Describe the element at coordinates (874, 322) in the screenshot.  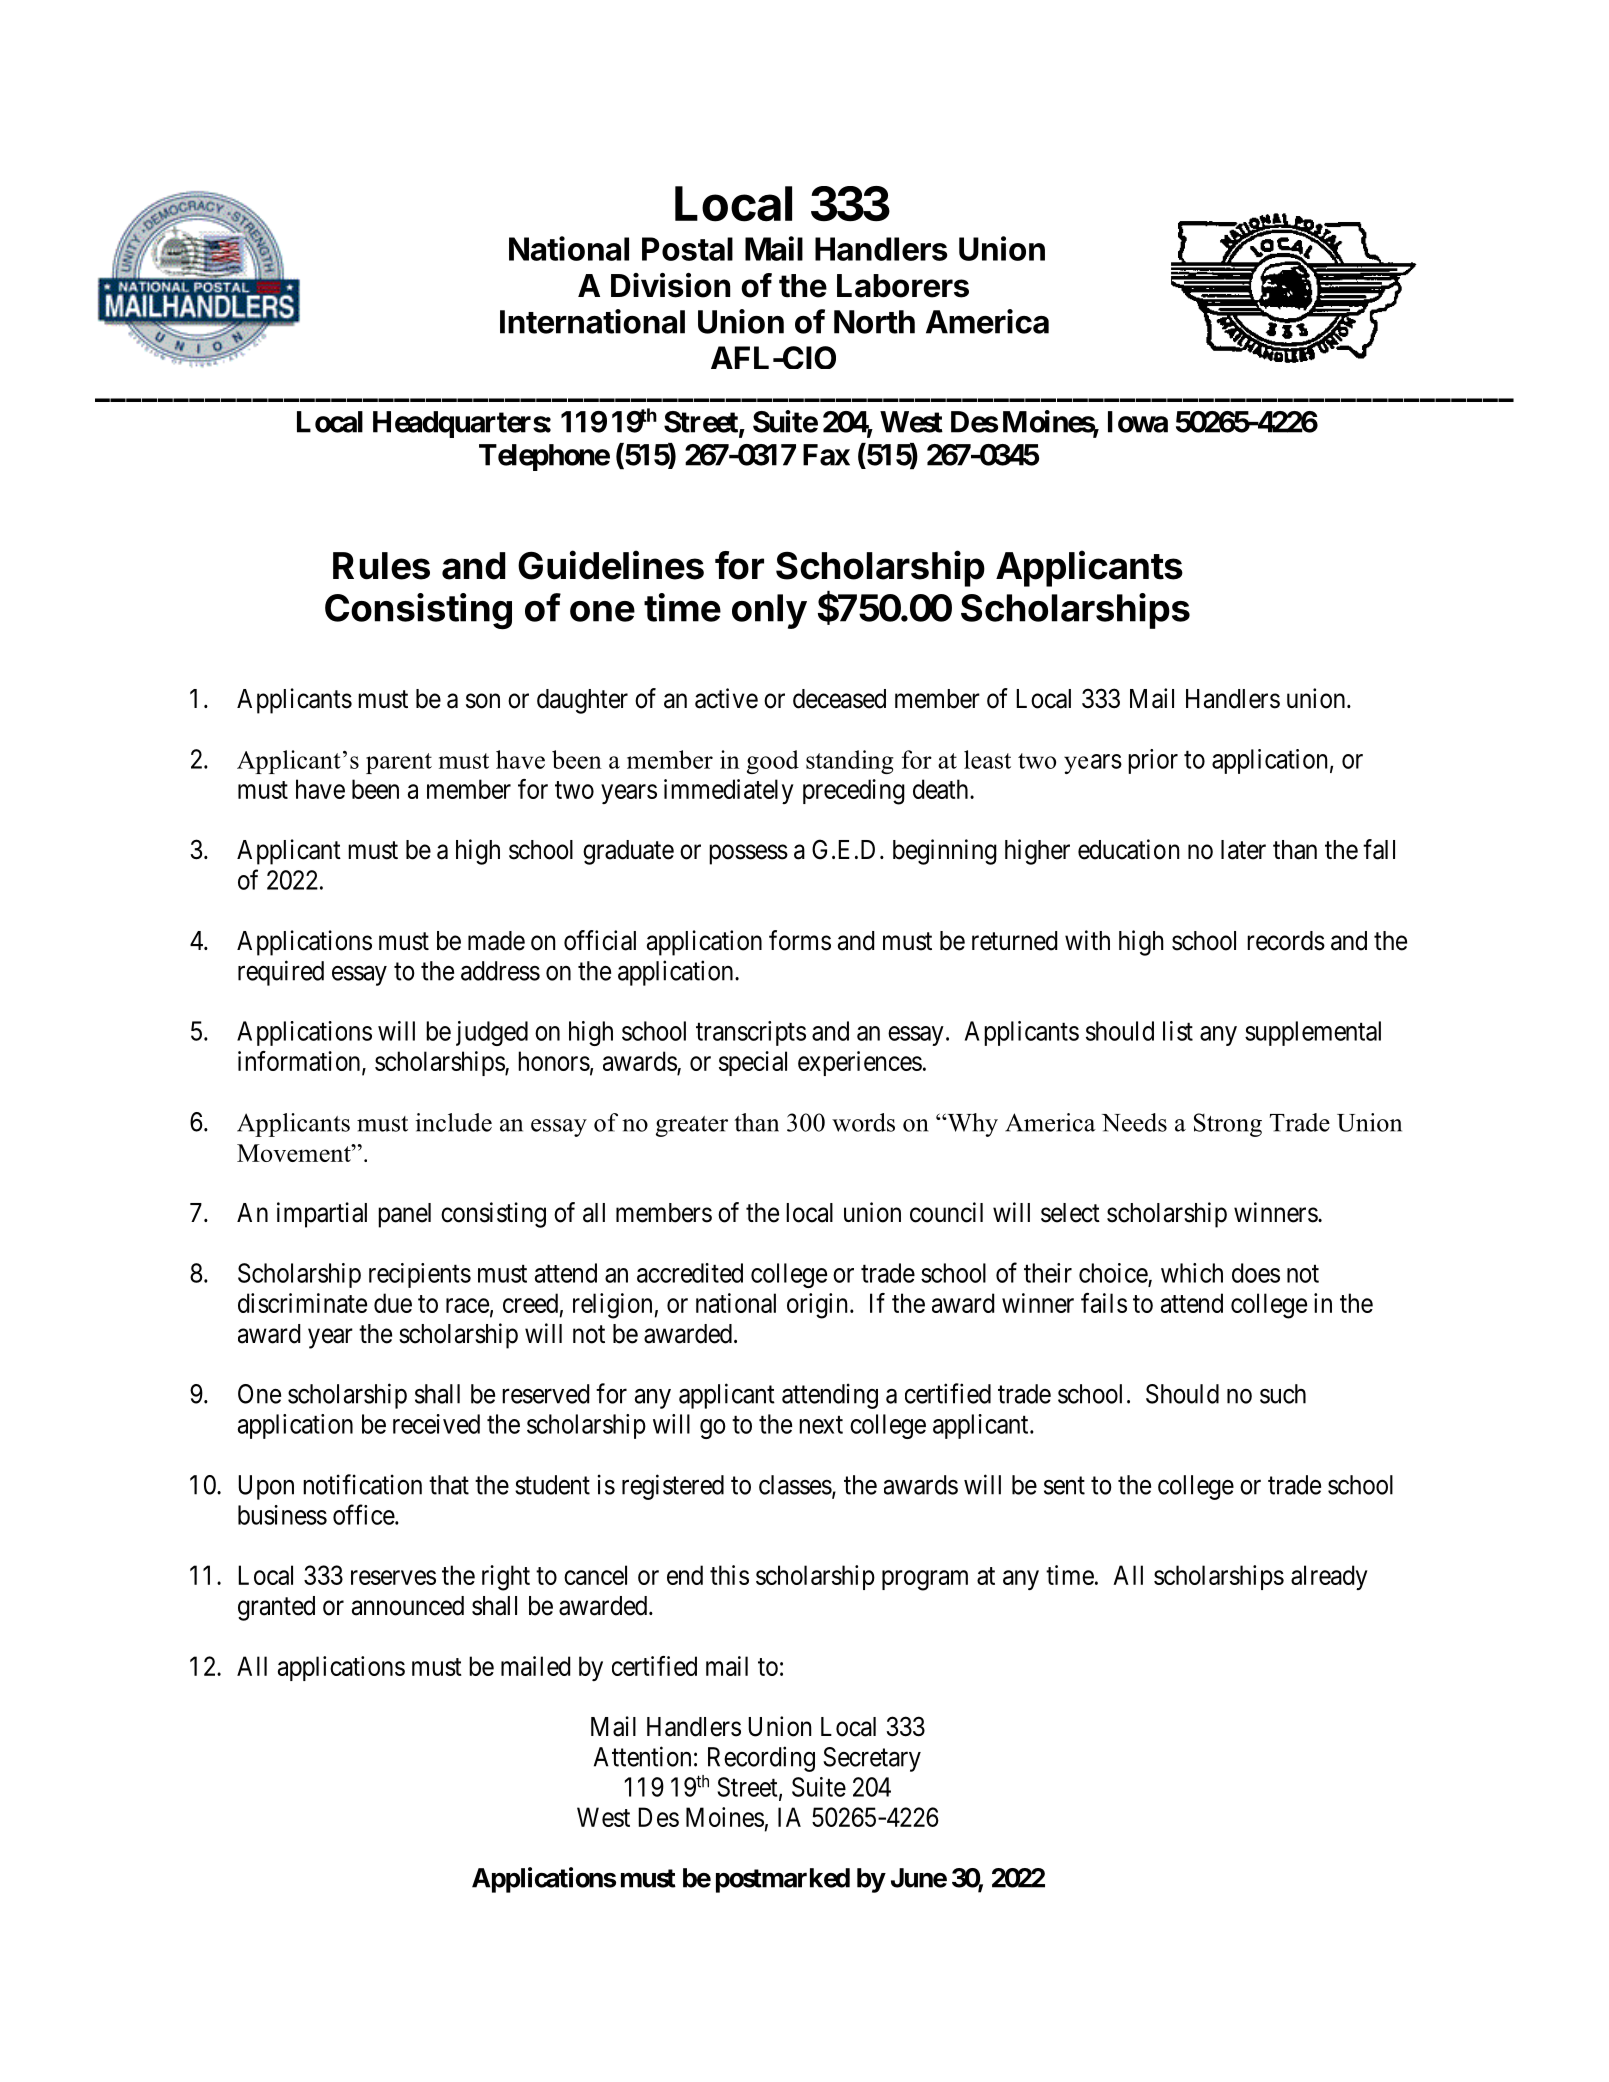
I see `North` at that location.
